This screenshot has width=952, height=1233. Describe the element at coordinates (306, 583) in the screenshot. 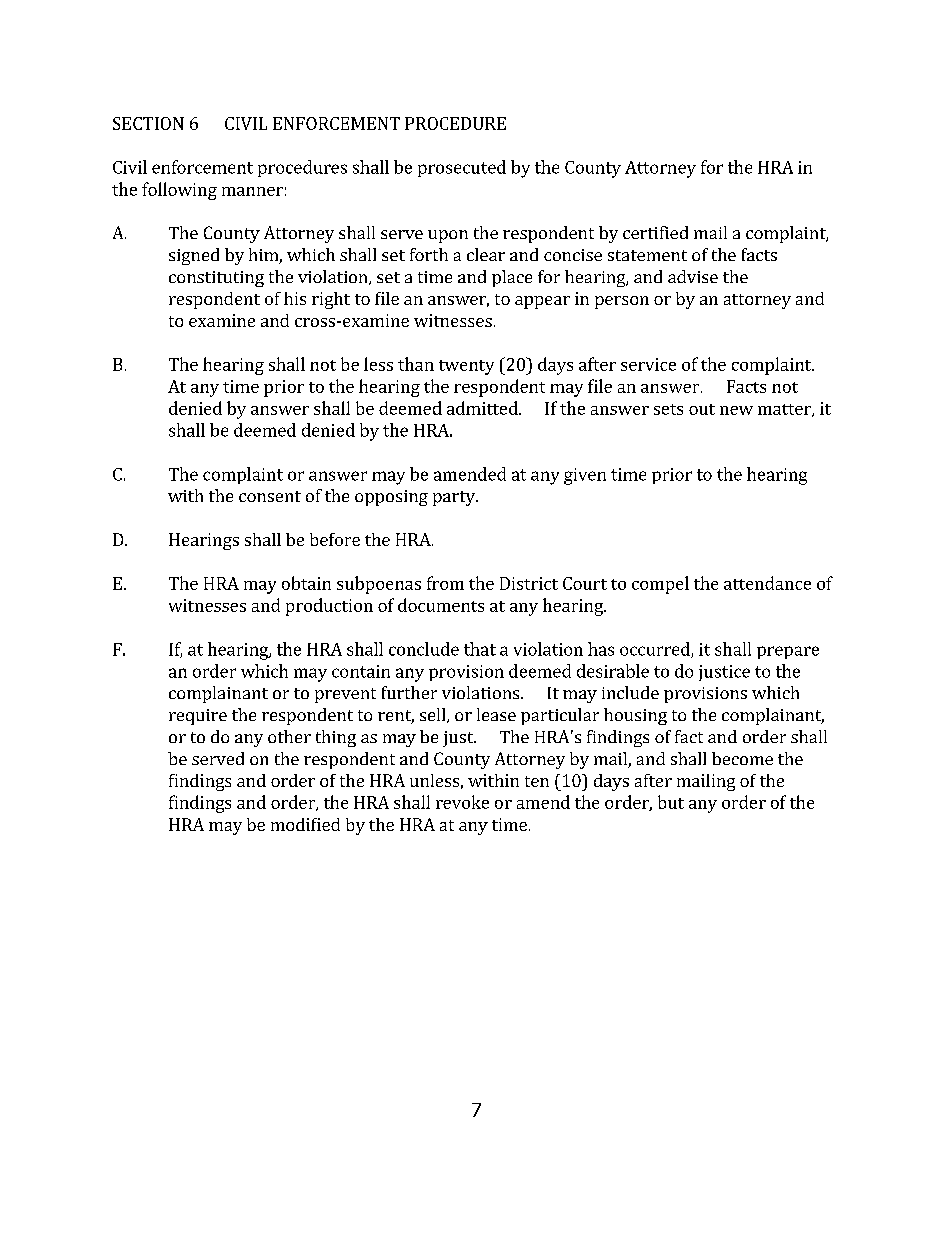

I see `obtain` at that location.
